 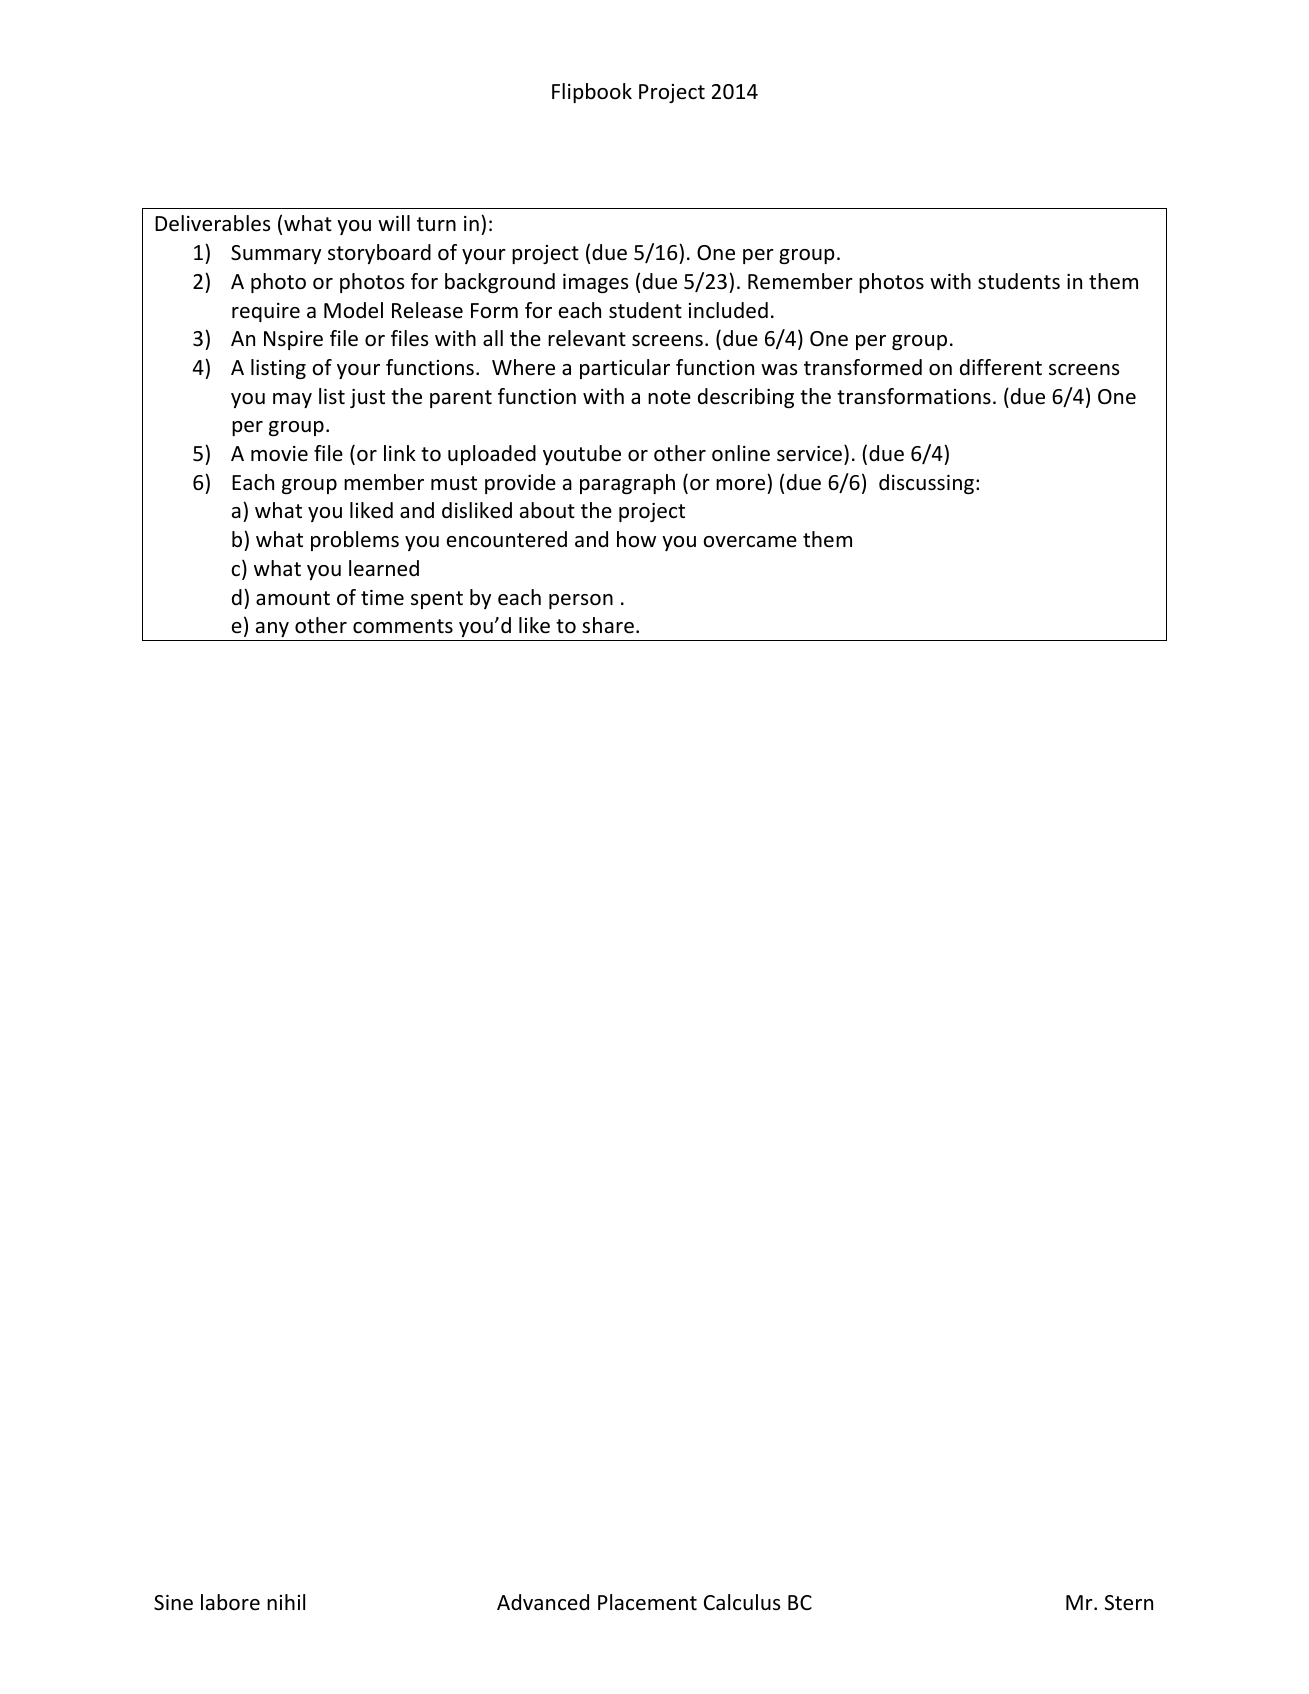 What do you see at coordinates (750, 542) in the screenshot?
I see `overcame` at bounding box center [750, 542].
